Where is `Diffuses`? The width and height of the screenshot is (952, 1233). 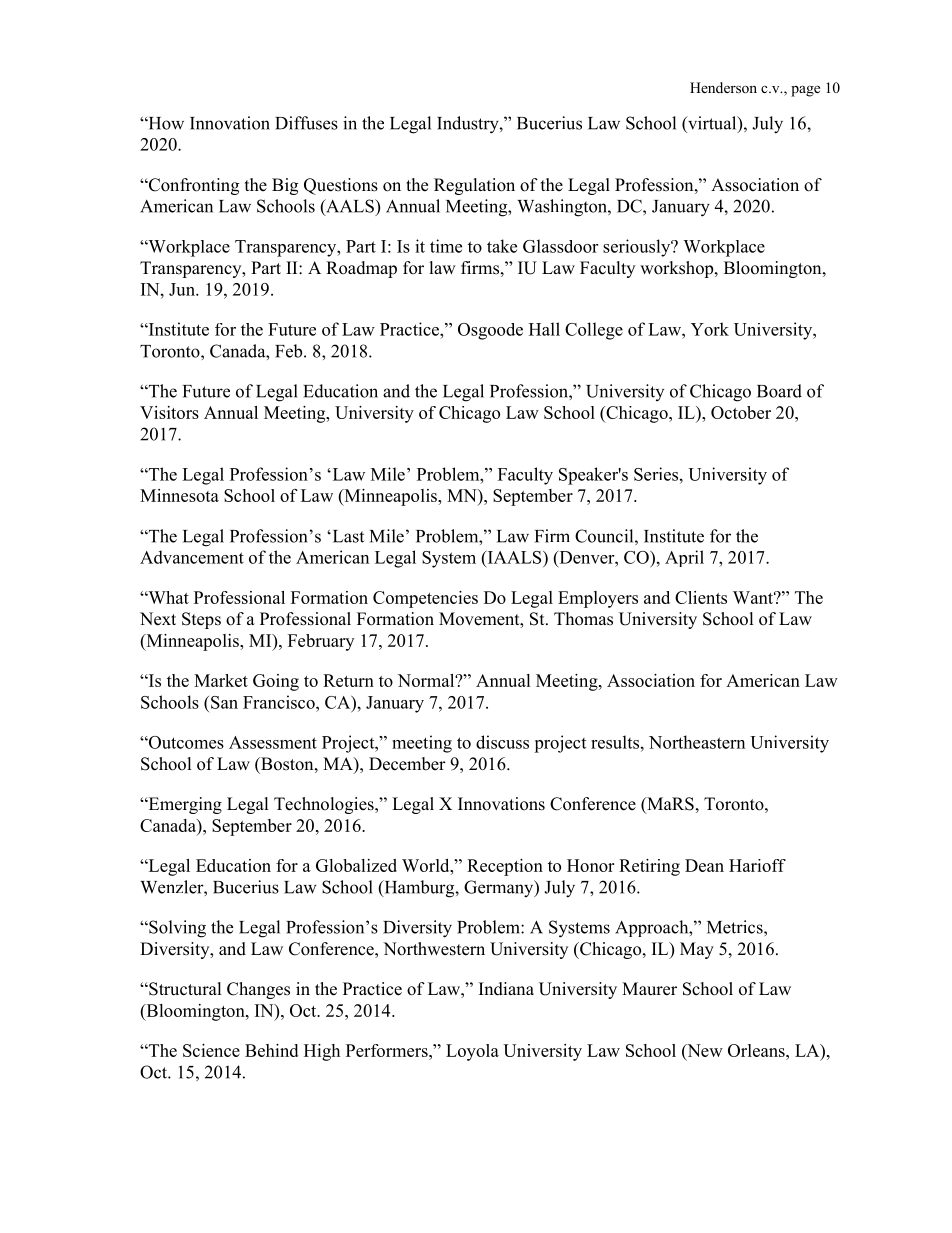
Diffuses is located at coordinates (306, 123).
